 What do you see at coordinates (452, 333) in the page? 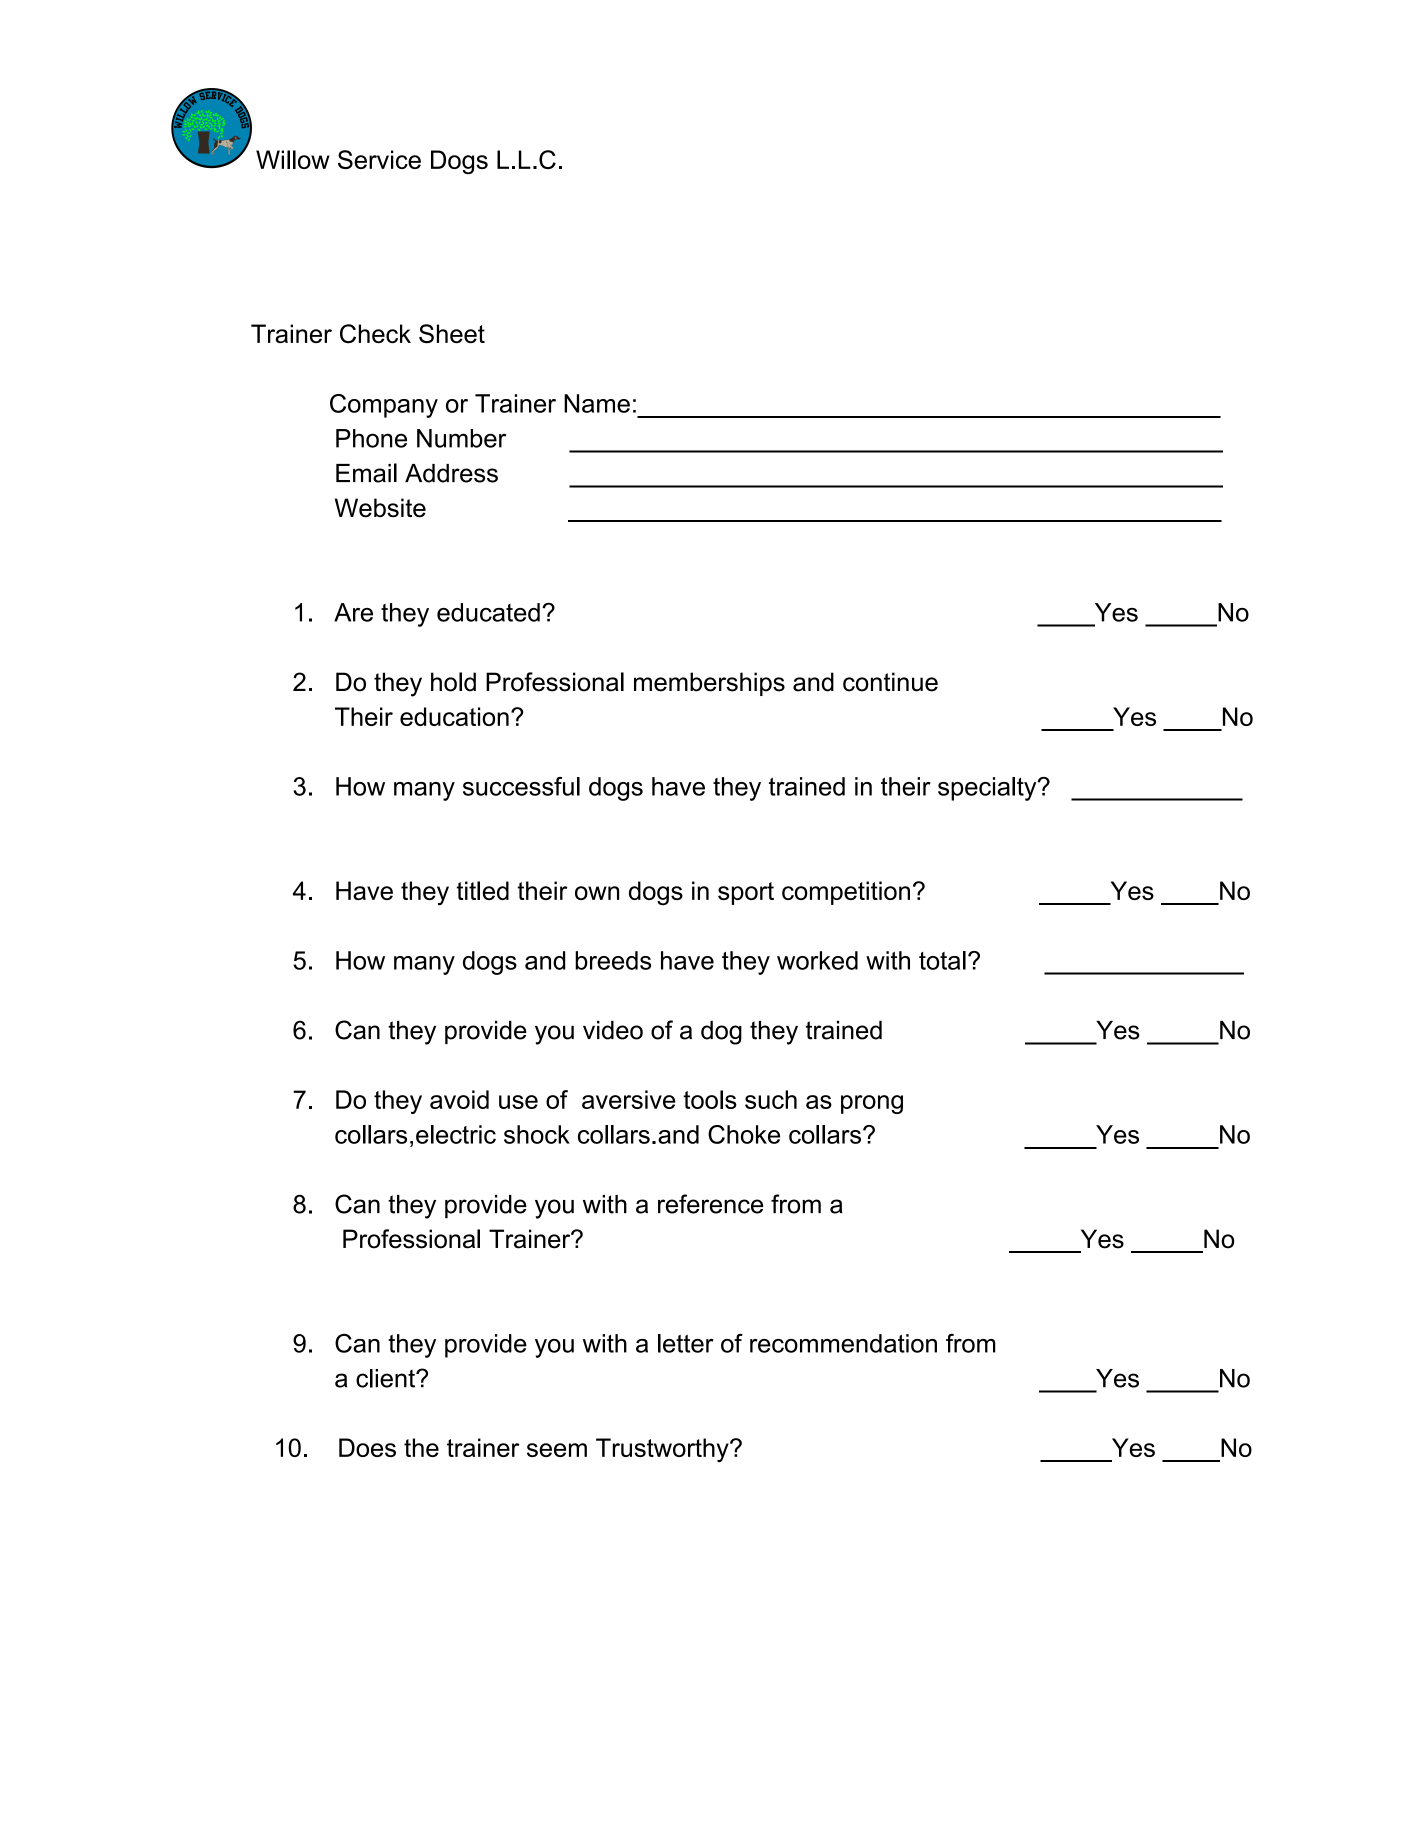
I see `Sheet` at bounding box center [452, 333].
